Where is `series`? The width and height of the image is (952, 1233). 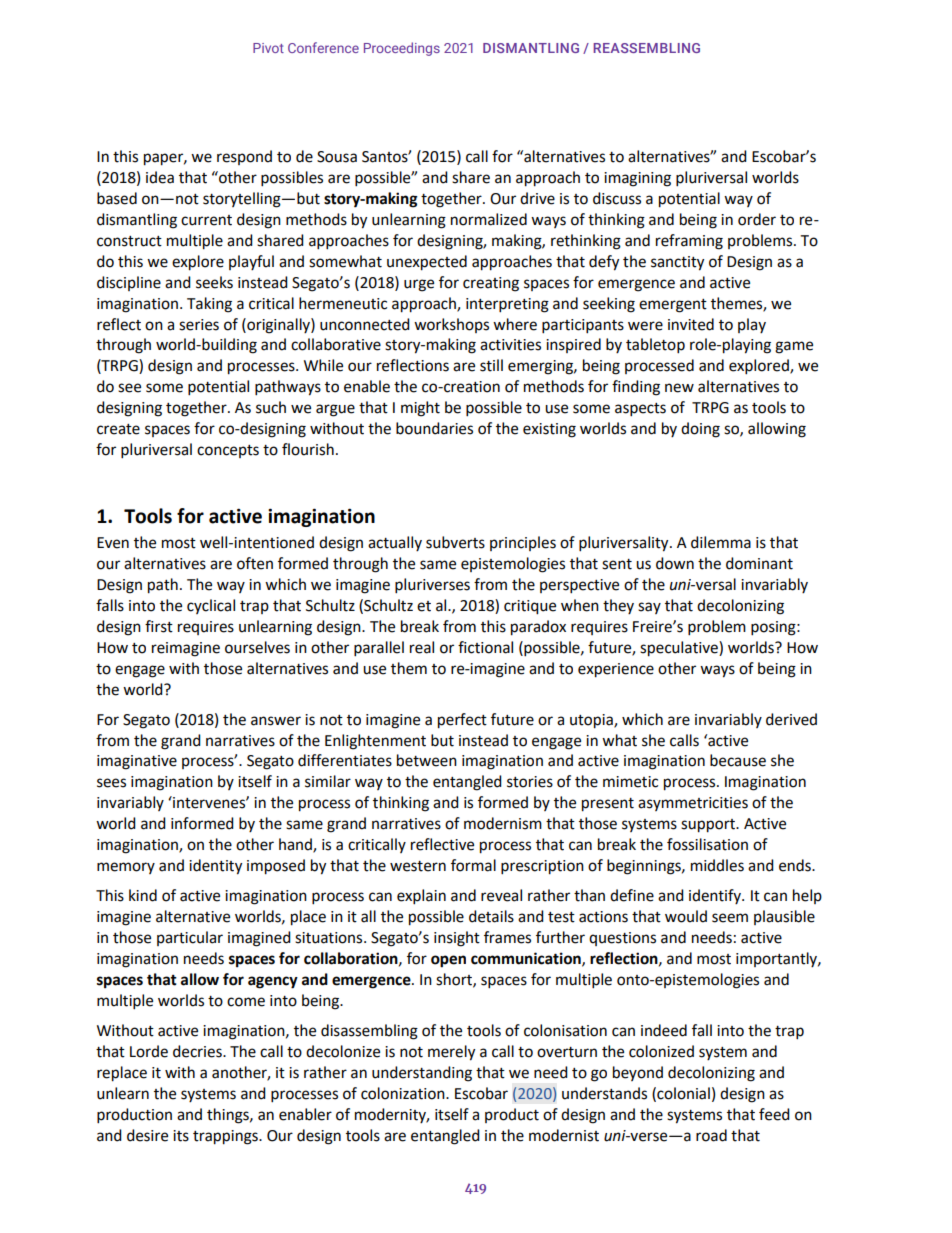 series is located at coordinates (199, 325).
